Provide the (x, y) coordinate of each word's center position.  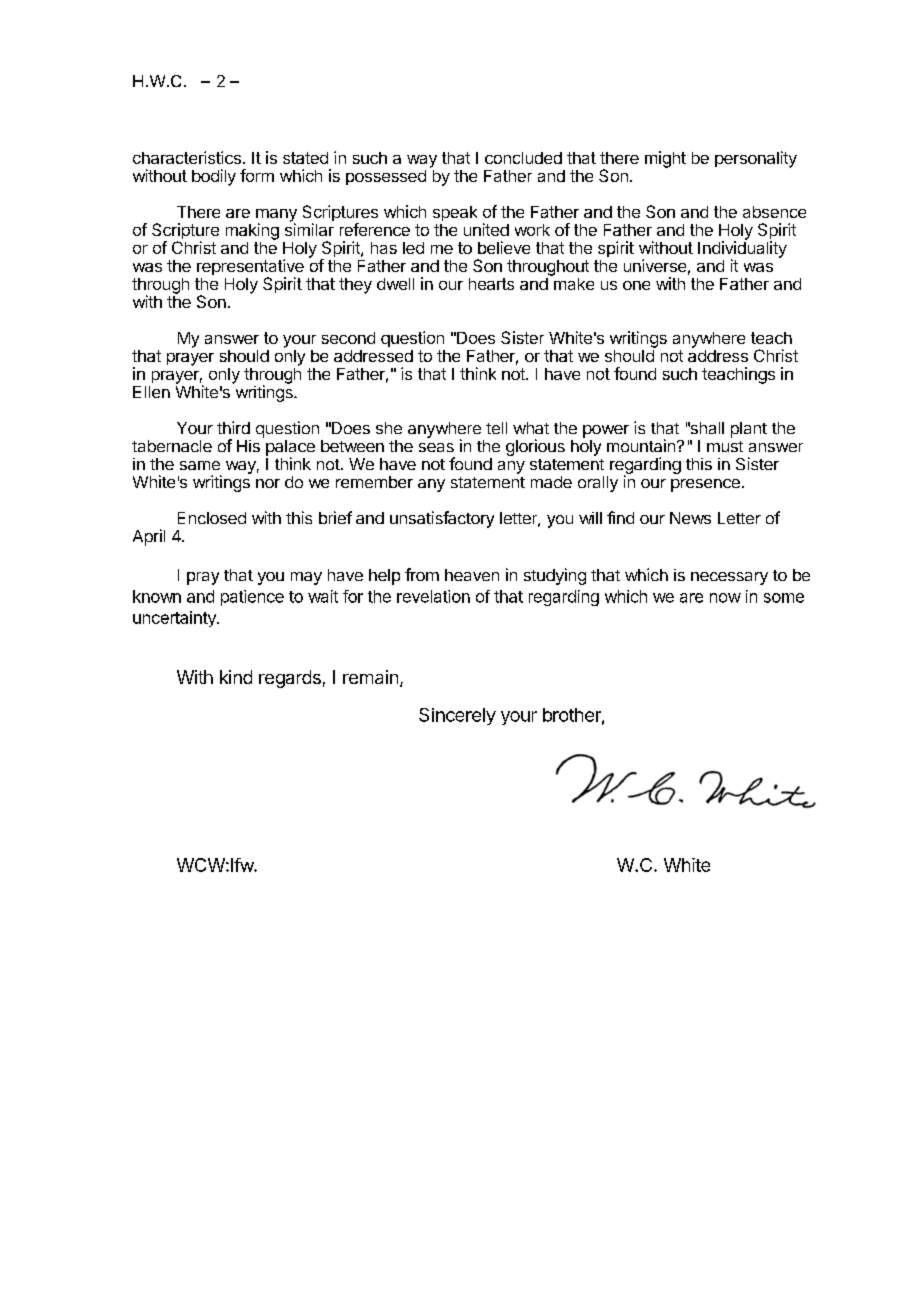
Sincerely (457, 716)
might (665, 159)
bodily (214, 177)
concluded (523, 158)
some (784, 598)
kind (236, 677)
